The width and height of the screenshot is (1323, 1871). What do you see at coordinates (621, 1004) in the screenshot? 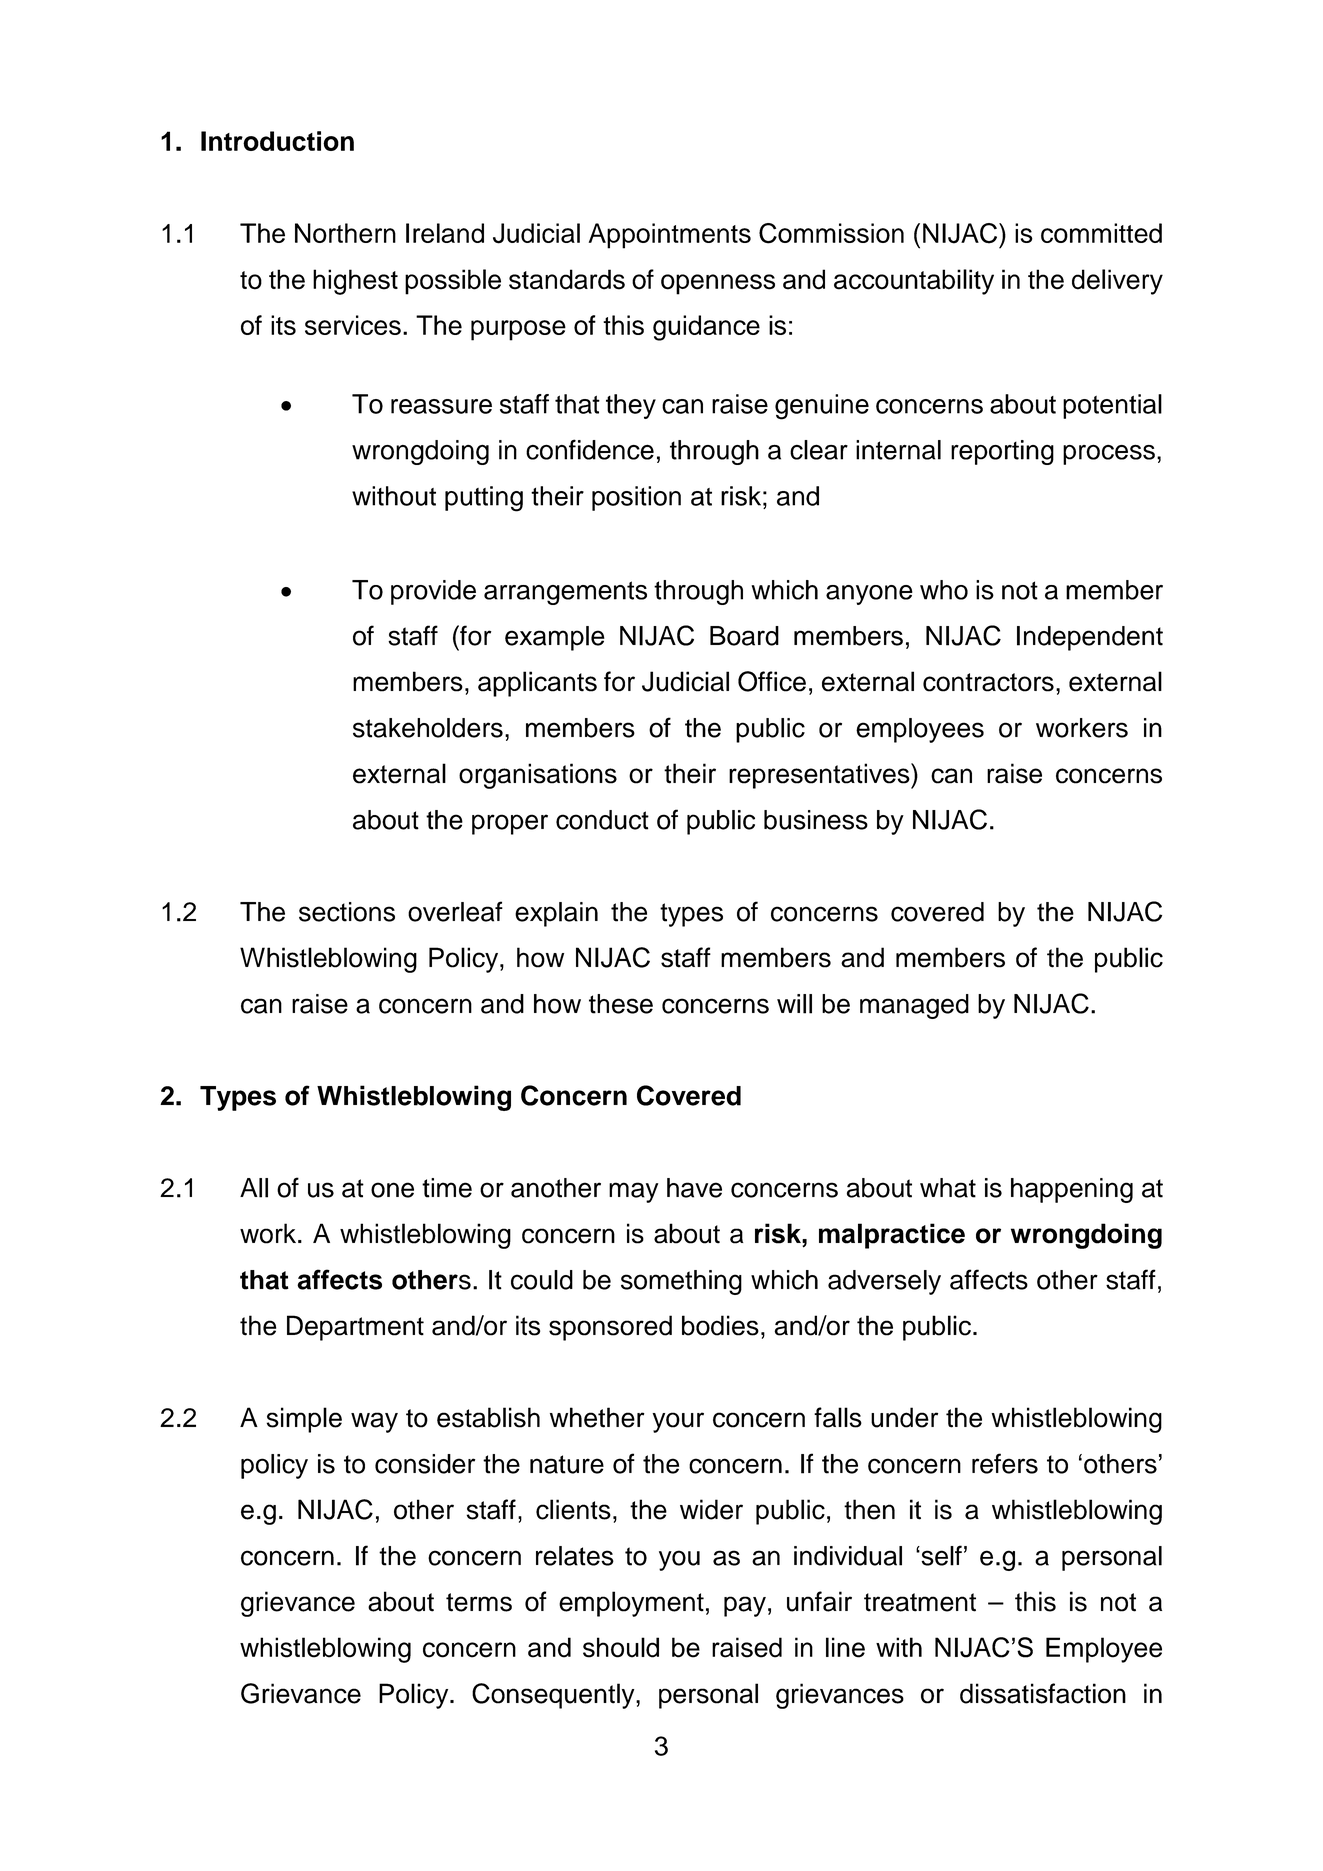
I see `these` at bounding box center [621, 1004].
